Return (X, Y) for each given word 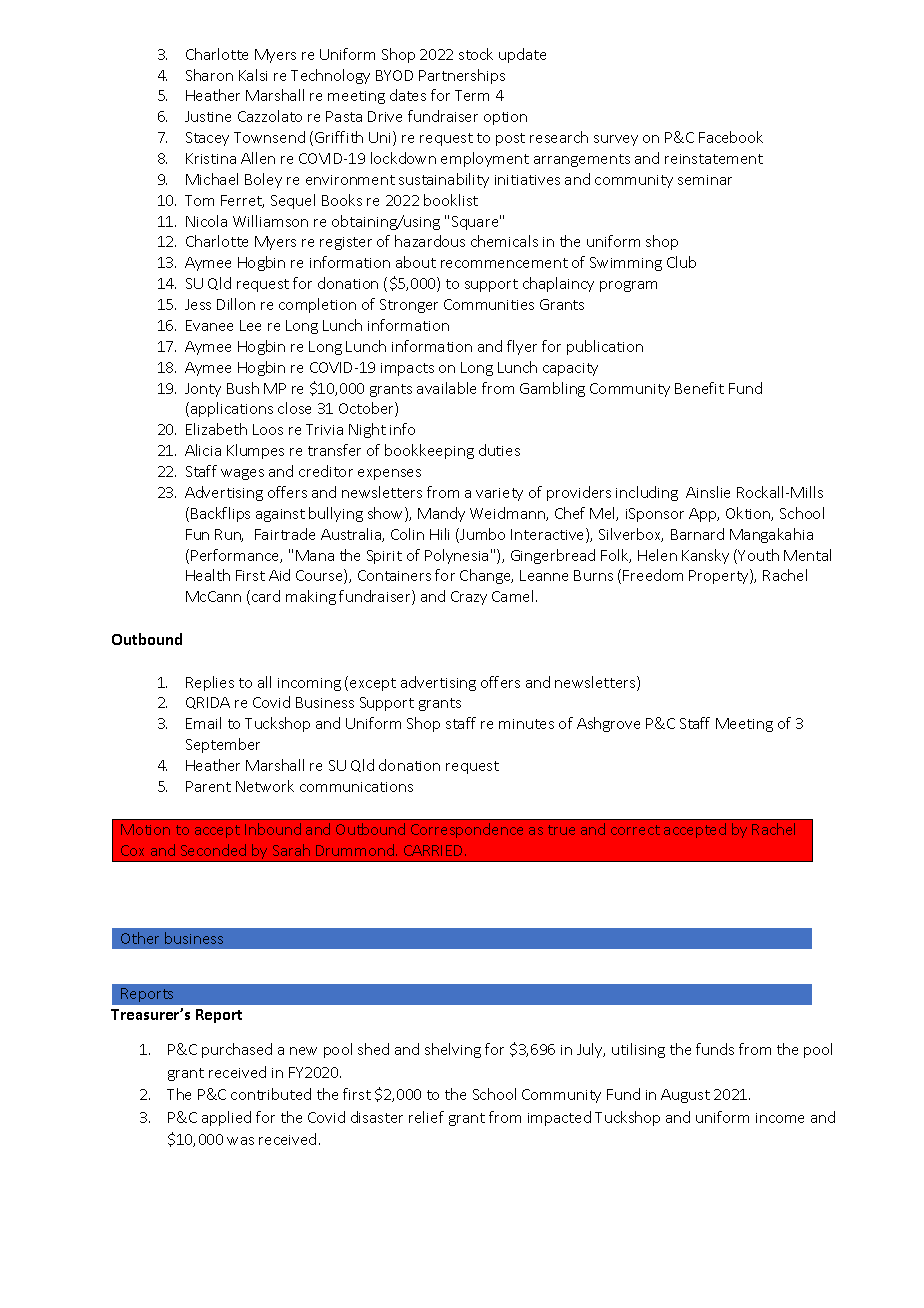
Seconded (213, 850)
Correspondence (467, 830)
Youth (758, 555)
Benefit (699, 388)
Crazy (469, 598)
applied (226, 1118)
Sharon (209, 75)
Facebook (731, 137)
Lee (250, 325)
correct (635, 830)
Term (472, 95)
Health (208, 575)
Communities (489, 304)
